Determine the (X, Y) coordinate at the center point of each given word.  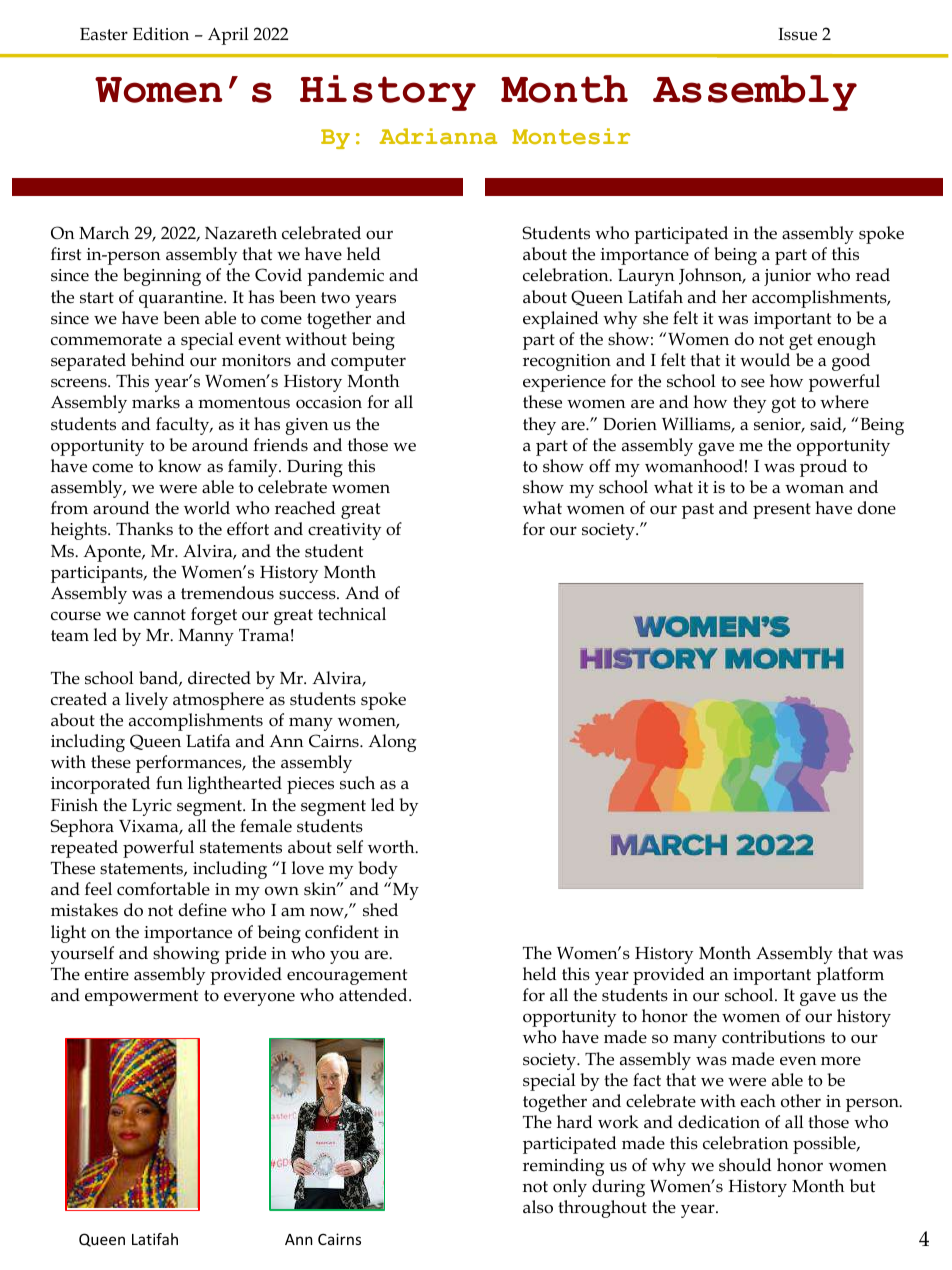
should (745, 1165)
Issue (797, 34)
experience (564, 383)
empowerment (141, 998)
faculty (184, 426)
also (538, 1207)
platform (850, 976)
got (783, 405)
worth (392, 847)
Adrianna (438, 136)
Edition (161, 34)
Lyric (152, 807)
